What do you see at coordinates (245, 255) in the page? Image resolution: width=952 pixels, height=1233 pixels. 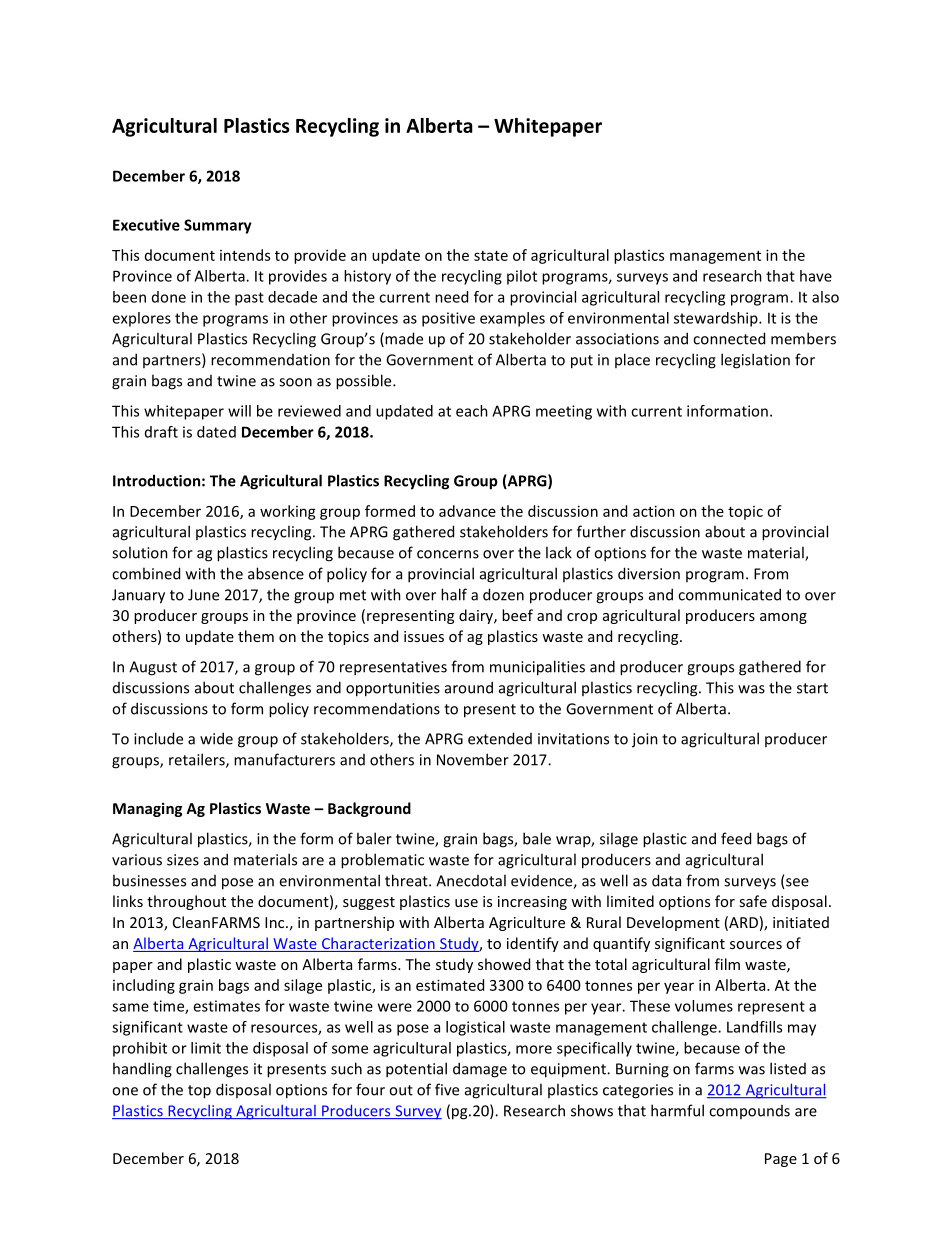 I see `intends` at bounding box center [245, 255].
